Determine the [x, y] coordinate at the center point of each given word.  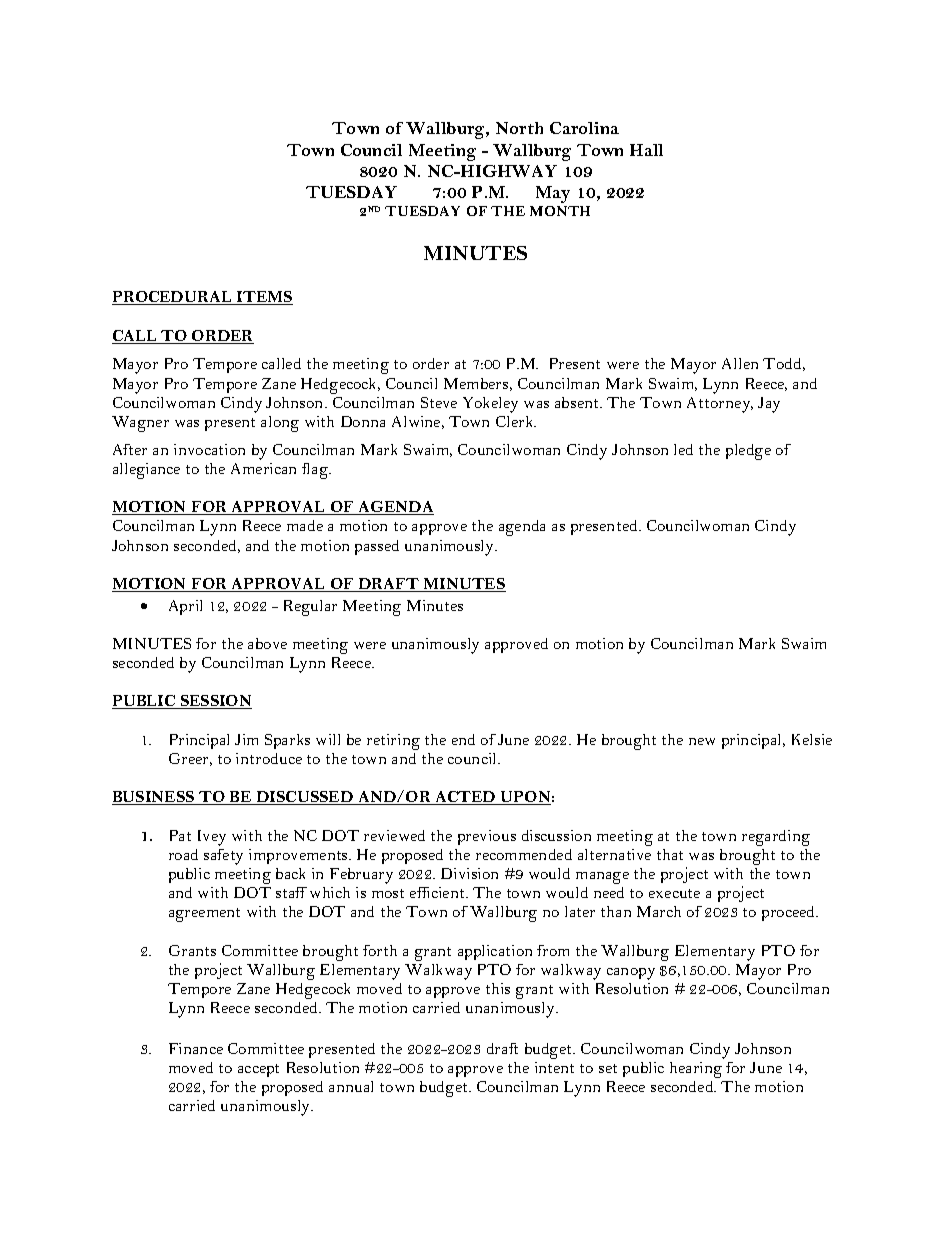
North [519, 128]
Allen [740, 363]
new [702, 741]
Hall [646, 150]
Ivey [212, 838]
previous [487, 837]
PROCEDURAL [173, 298]
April [185, 607]
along [280, 424]
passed [377, 547]
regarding [776, 838]
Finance [196, 1048]
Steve [439, 402]
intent [554, 1067]
